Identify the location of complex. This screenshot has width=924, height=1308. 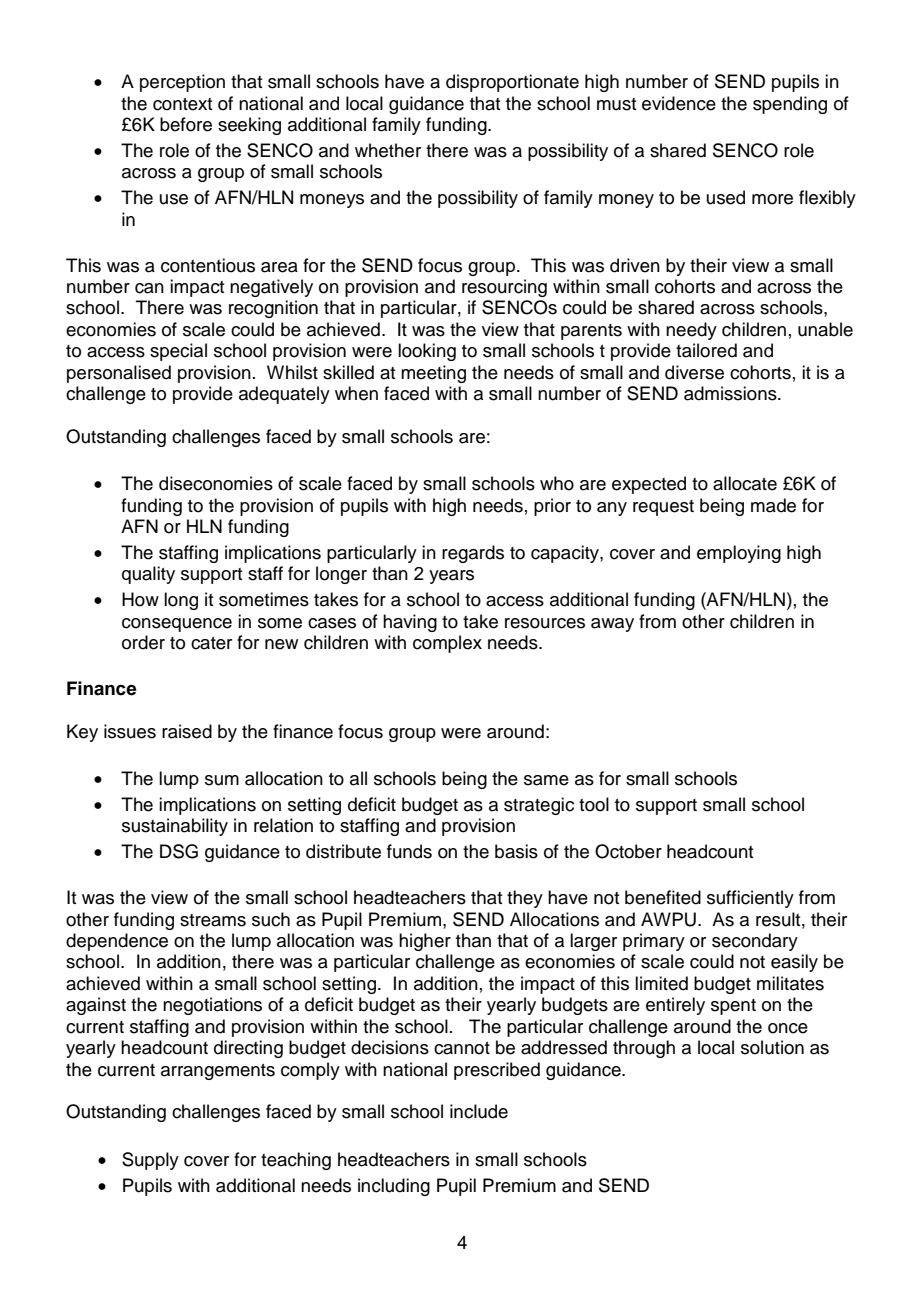
(447, 644).
